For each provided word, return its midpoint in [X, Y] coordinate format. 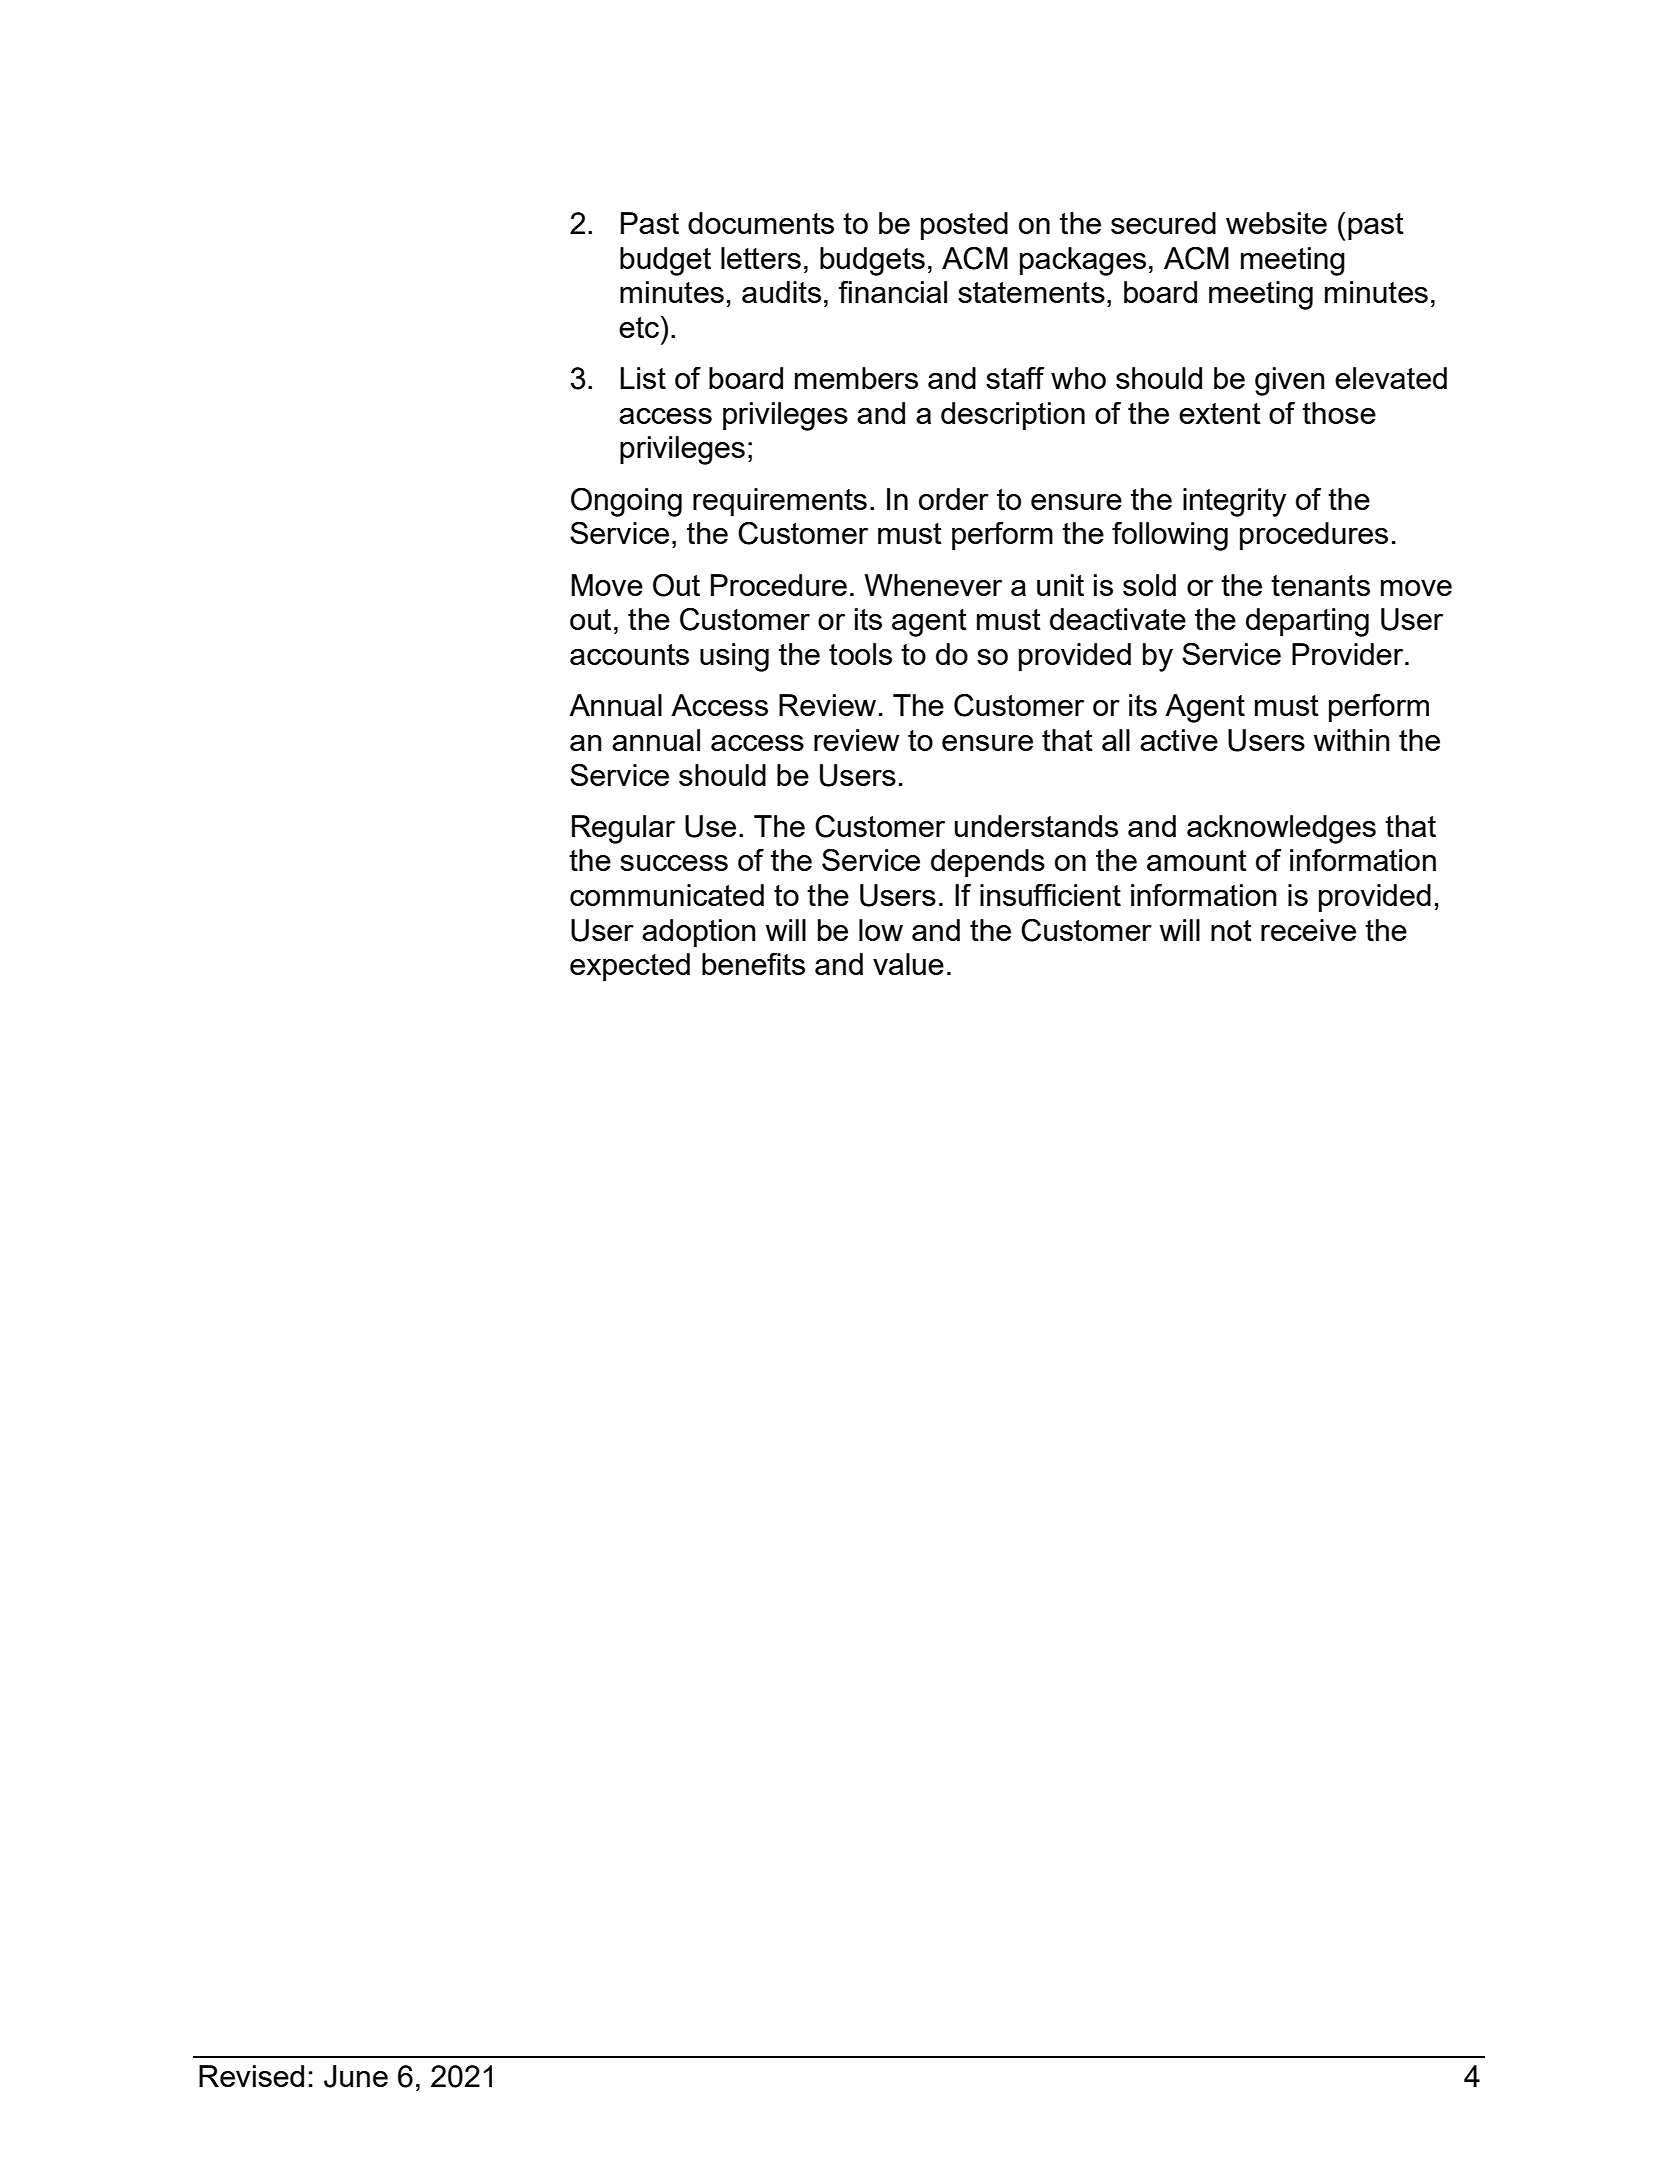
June [356, 2076]
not [1231, 930]
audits [781, 292]
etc [639, 327]
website [1276, 223]
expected [630, 967]
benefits [753, 964]
